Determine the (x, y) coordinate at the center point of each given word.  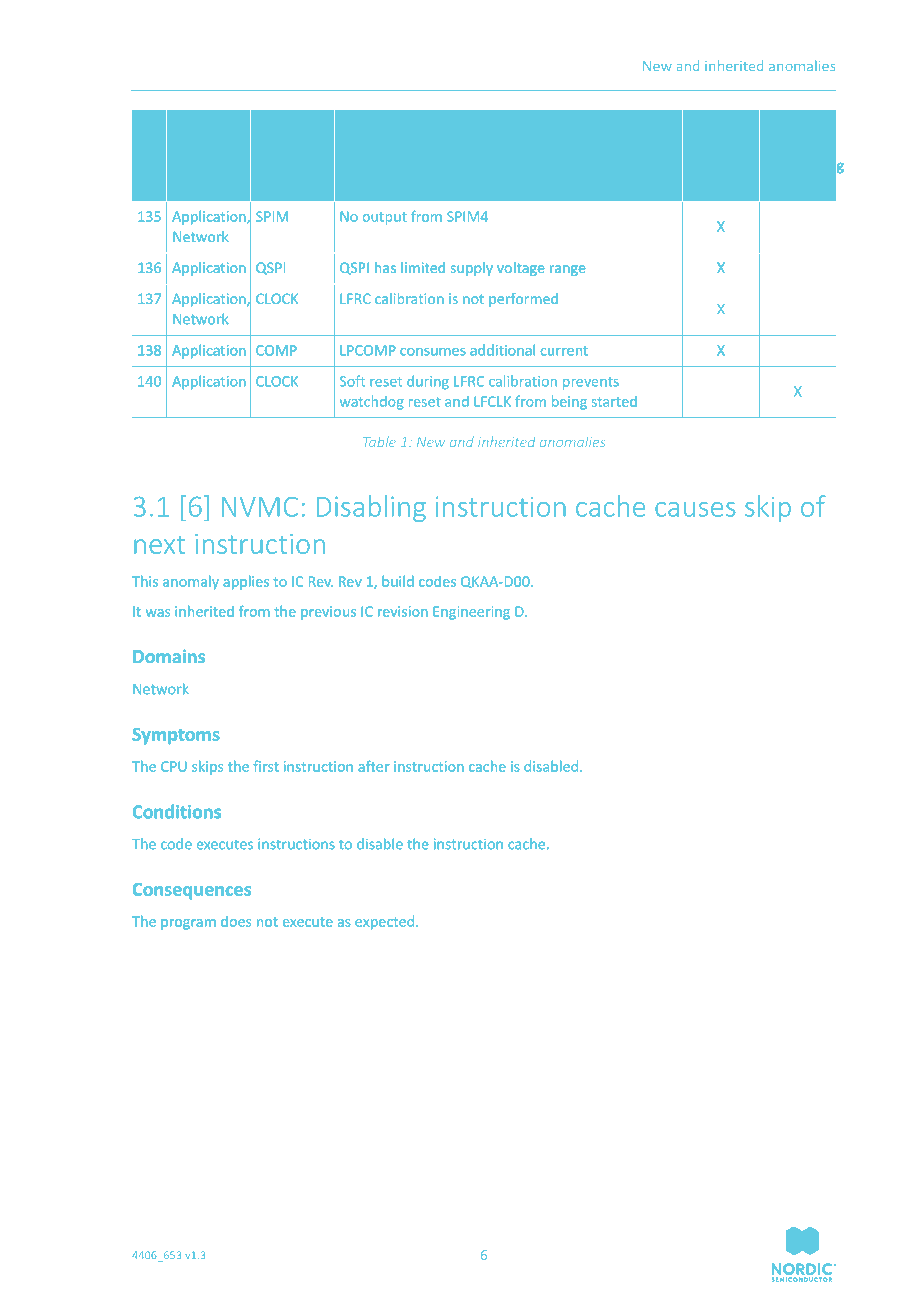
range (567, 270)
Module (282, 124)
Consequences (191, 891)
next (159, 545)
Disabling (371, 508)
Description (378, 126)
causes (695, 509)
